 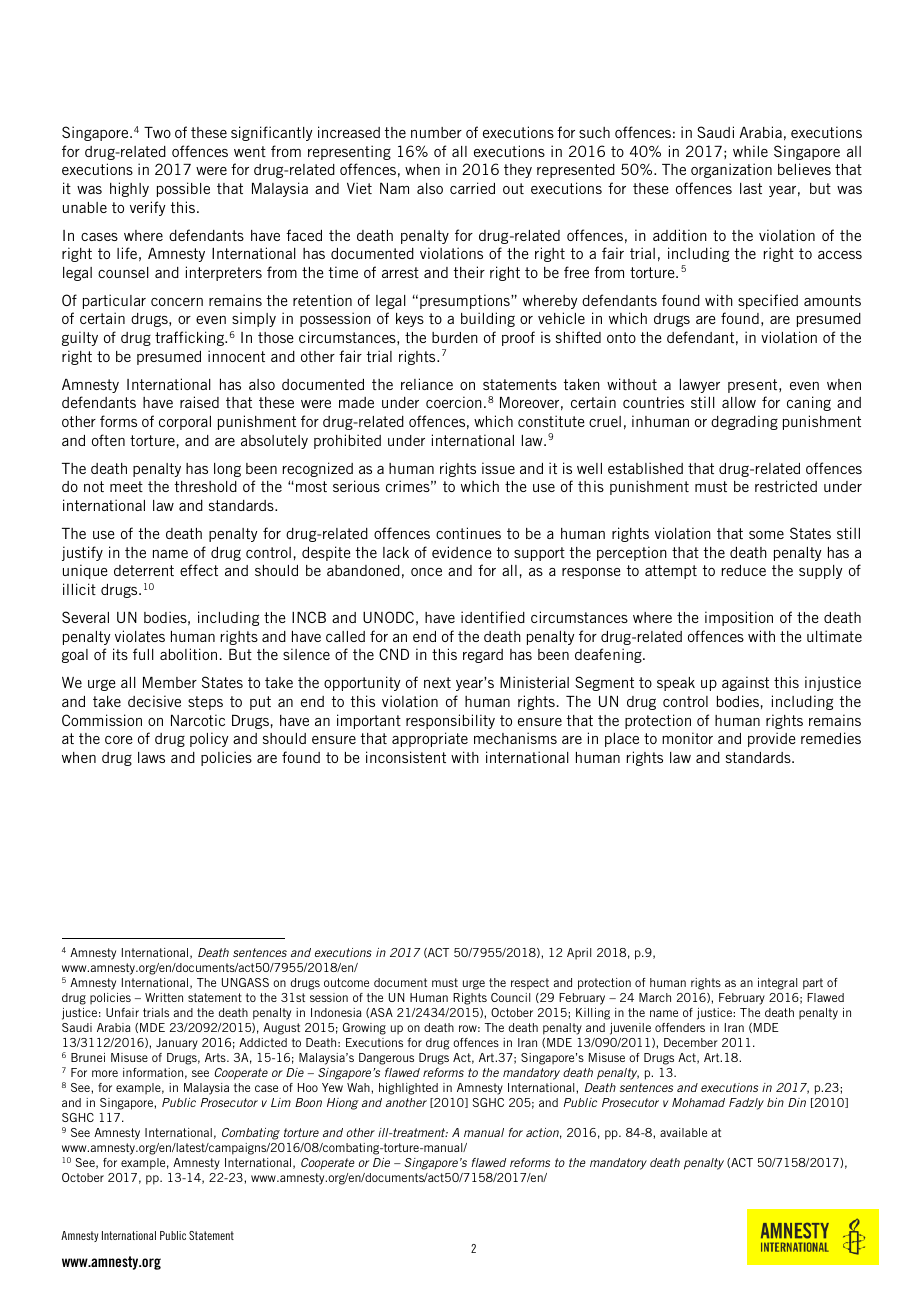 What do you see at coordinates (739, 618) in the screenshot?
I see `imposition` at bounding box center [739, 618].
